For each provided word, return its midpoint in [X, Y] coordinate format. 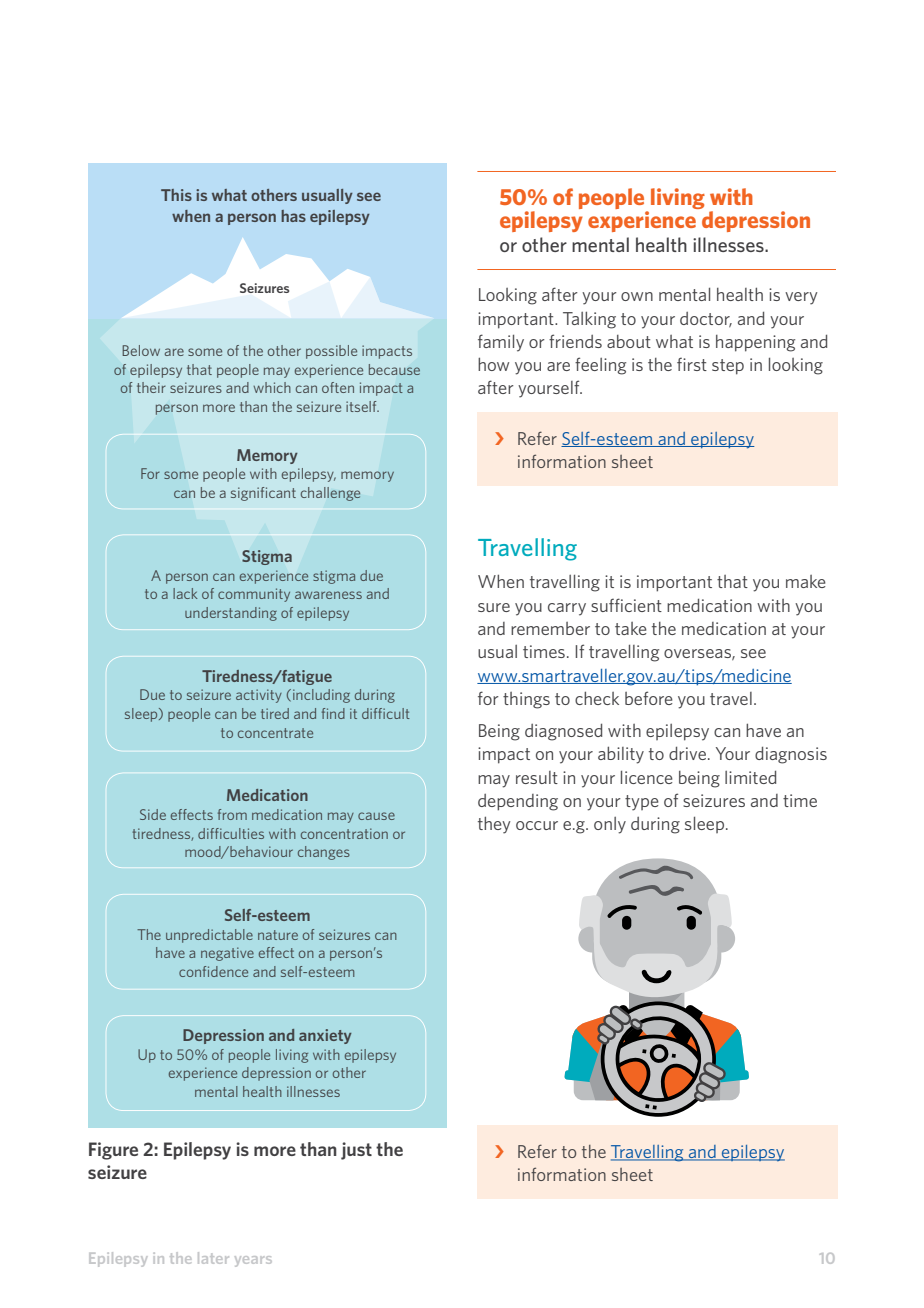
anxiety [325, 1036]
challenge [330, 494]
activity [259, 696]
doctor [706, 319]
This [176, 195]
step [728, 367]
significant [263, 494]
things [526, 700]
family [501, 343]
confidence [213, 971]
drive [687, 753]
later [213, 1258]
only [610, 825]
